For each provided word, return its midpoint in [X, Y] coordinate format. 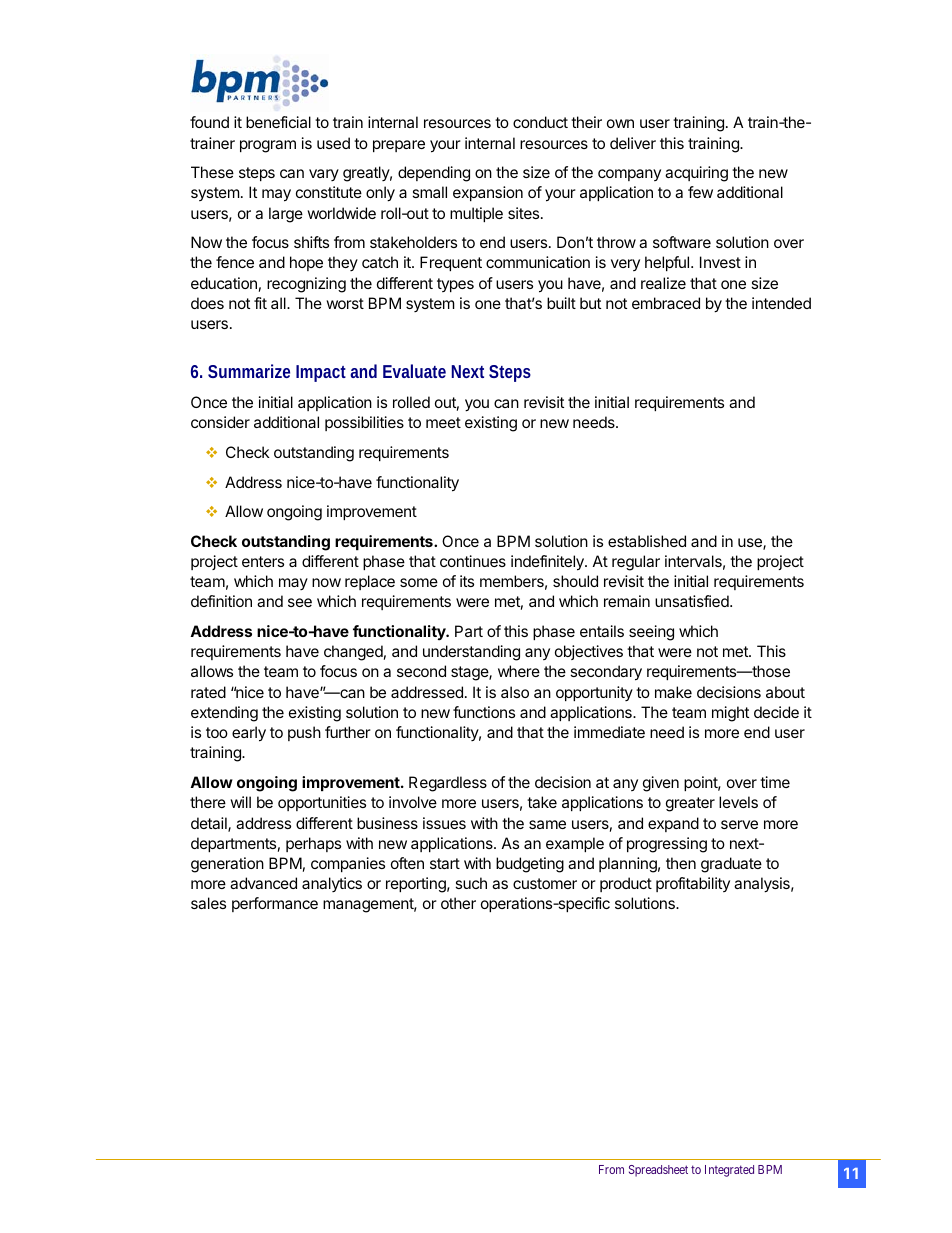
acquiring [696, 174]
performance [275, 904]
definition [221, 601]
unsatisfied [693, 601]
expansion [488, 193]
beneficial [278, 122]
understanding [471, 653]
